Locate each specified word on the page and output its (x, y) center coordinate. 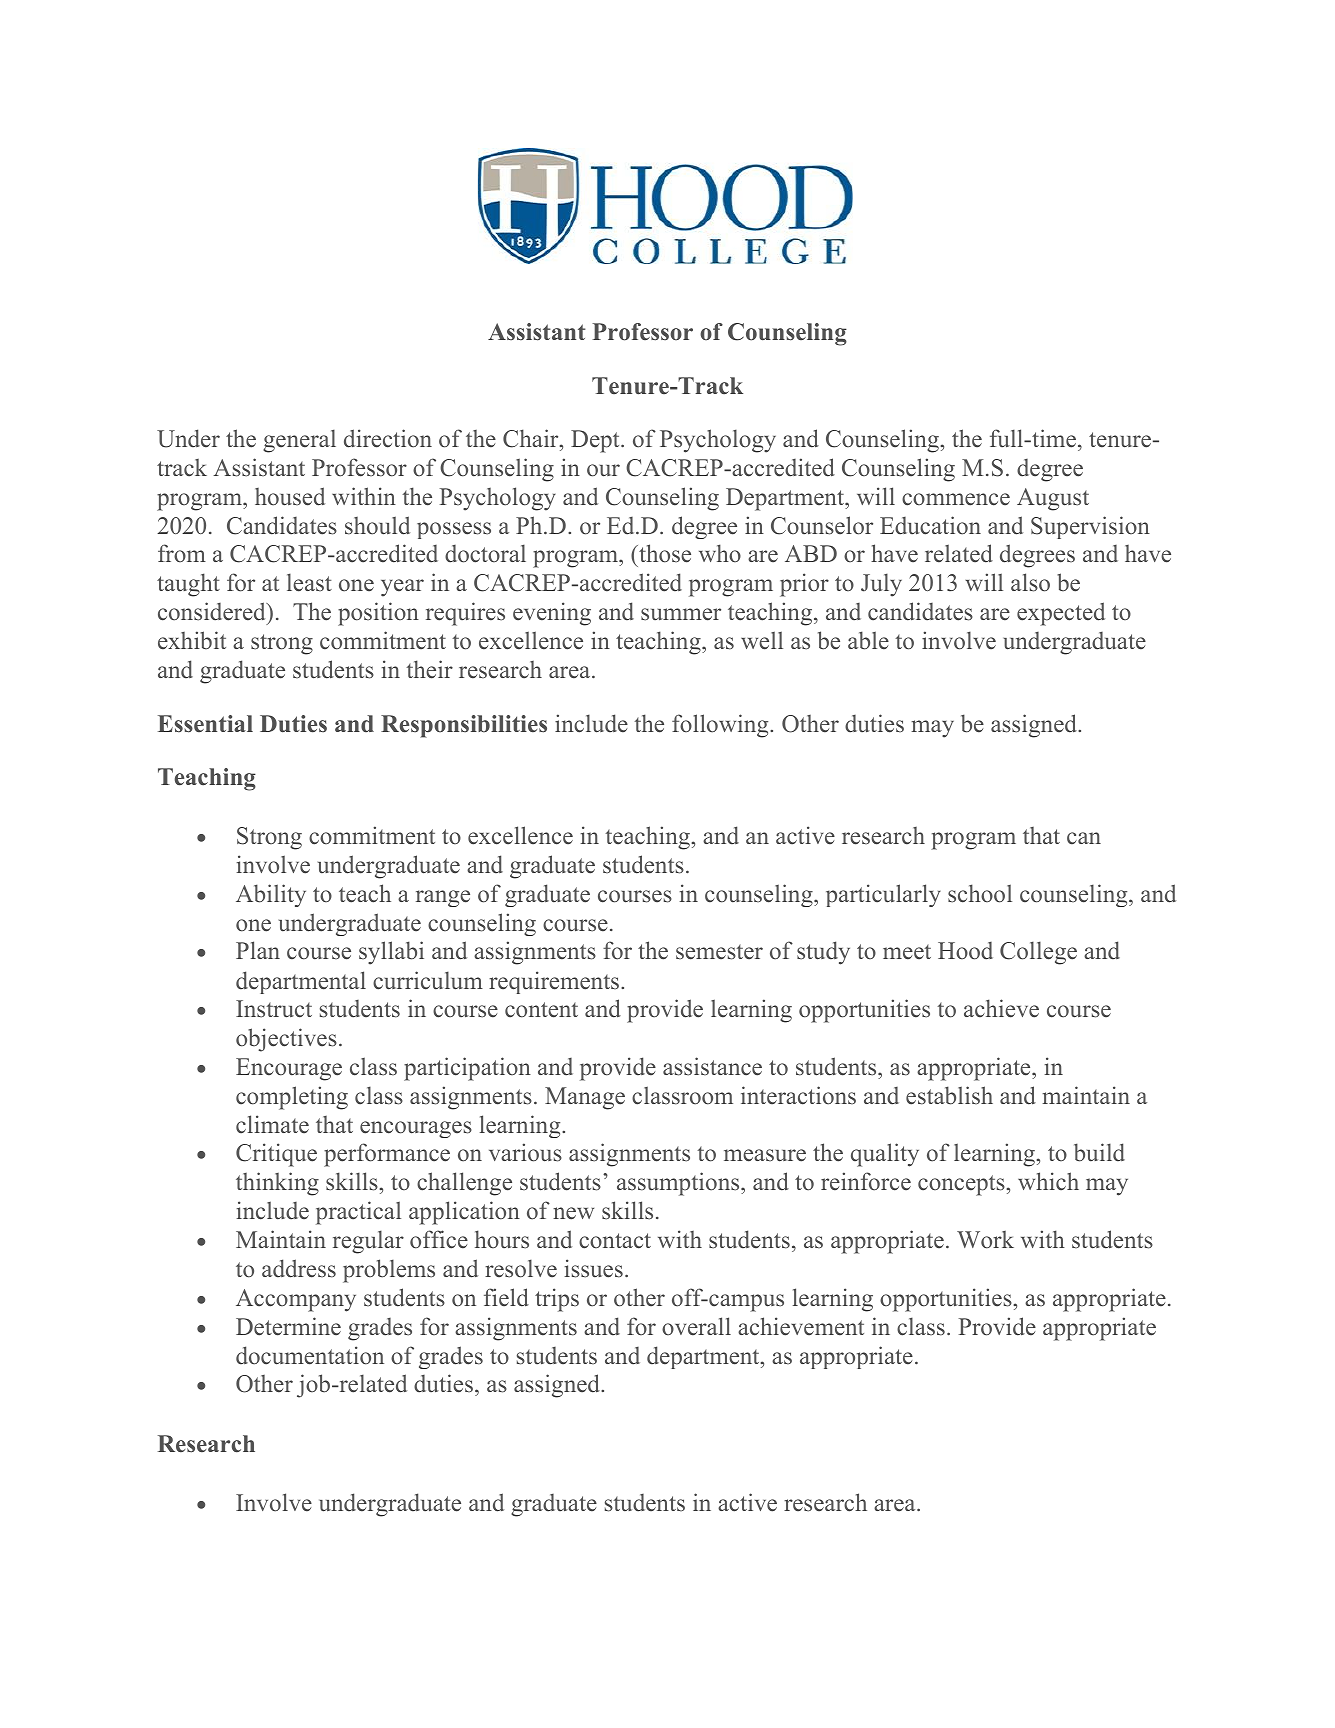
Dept (596, 441)
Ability (271, 895)
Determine (288, 1326)
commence (956, 499)
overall (696, 1326)
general (299, 441)
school (980, 893)
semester (719, 952)
